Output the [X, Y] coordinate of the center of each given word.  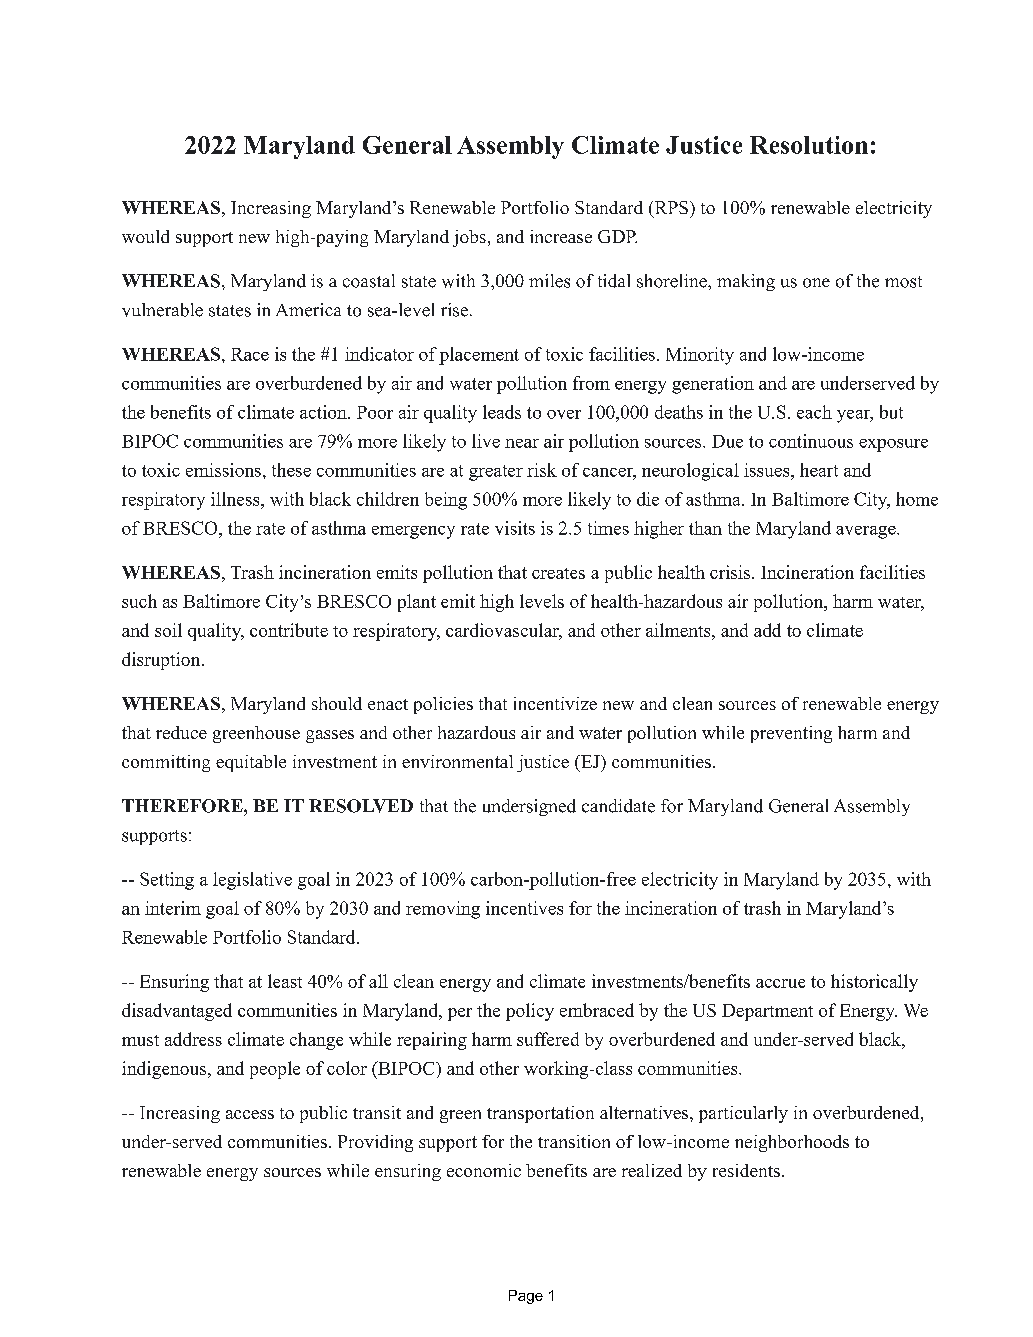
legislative [252, 881]
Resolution [809, 145]
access [250, 1114]
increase [561, 236]
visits [515, 528]
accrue [780, 983]
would [145, 236]
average [867, 532]
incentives [524, 908]
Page [526, 1297]
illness [236, 499]
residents [746, 1170]
